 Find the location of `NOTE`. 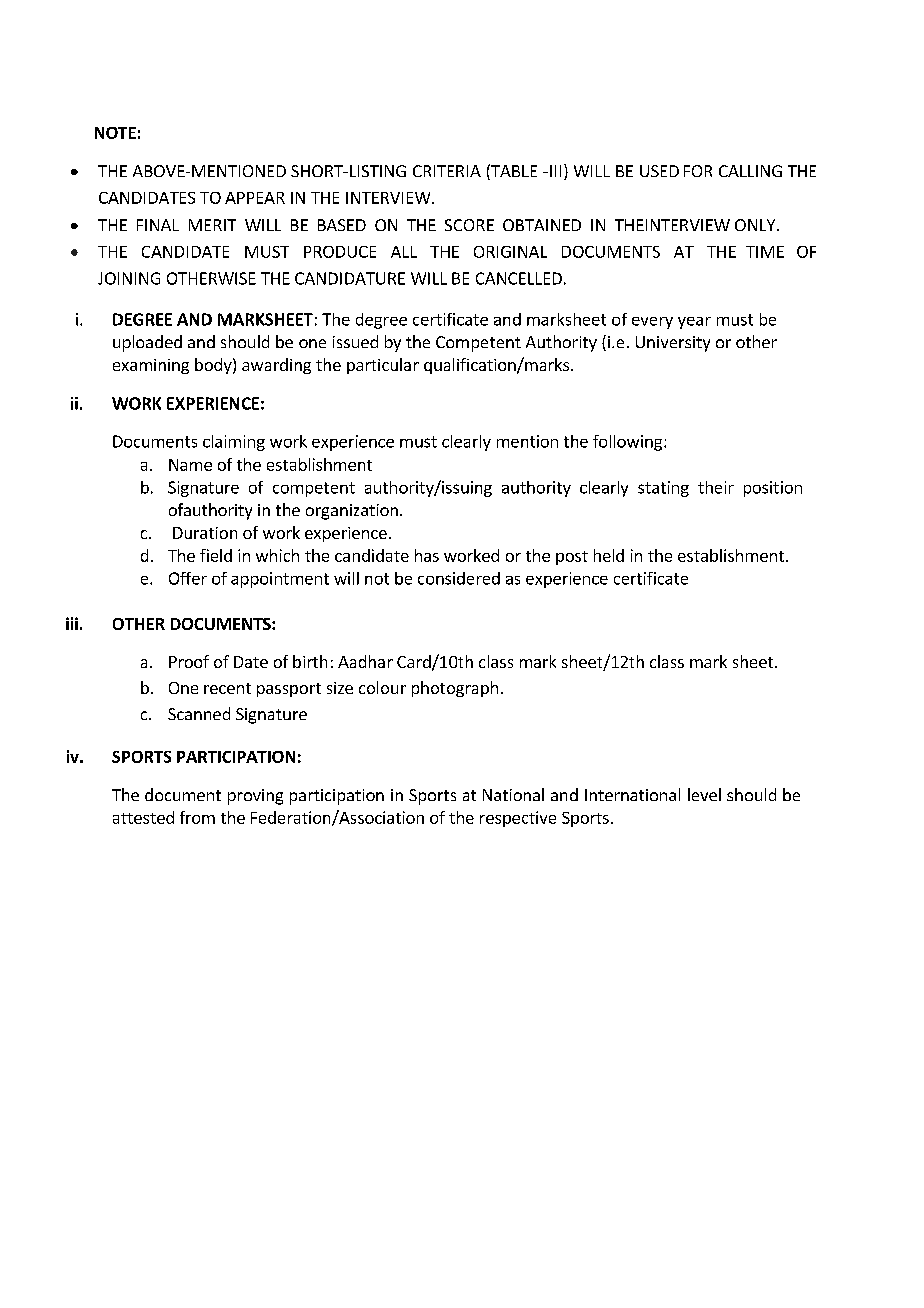

NOTE is located at coordinates (115, 133).
